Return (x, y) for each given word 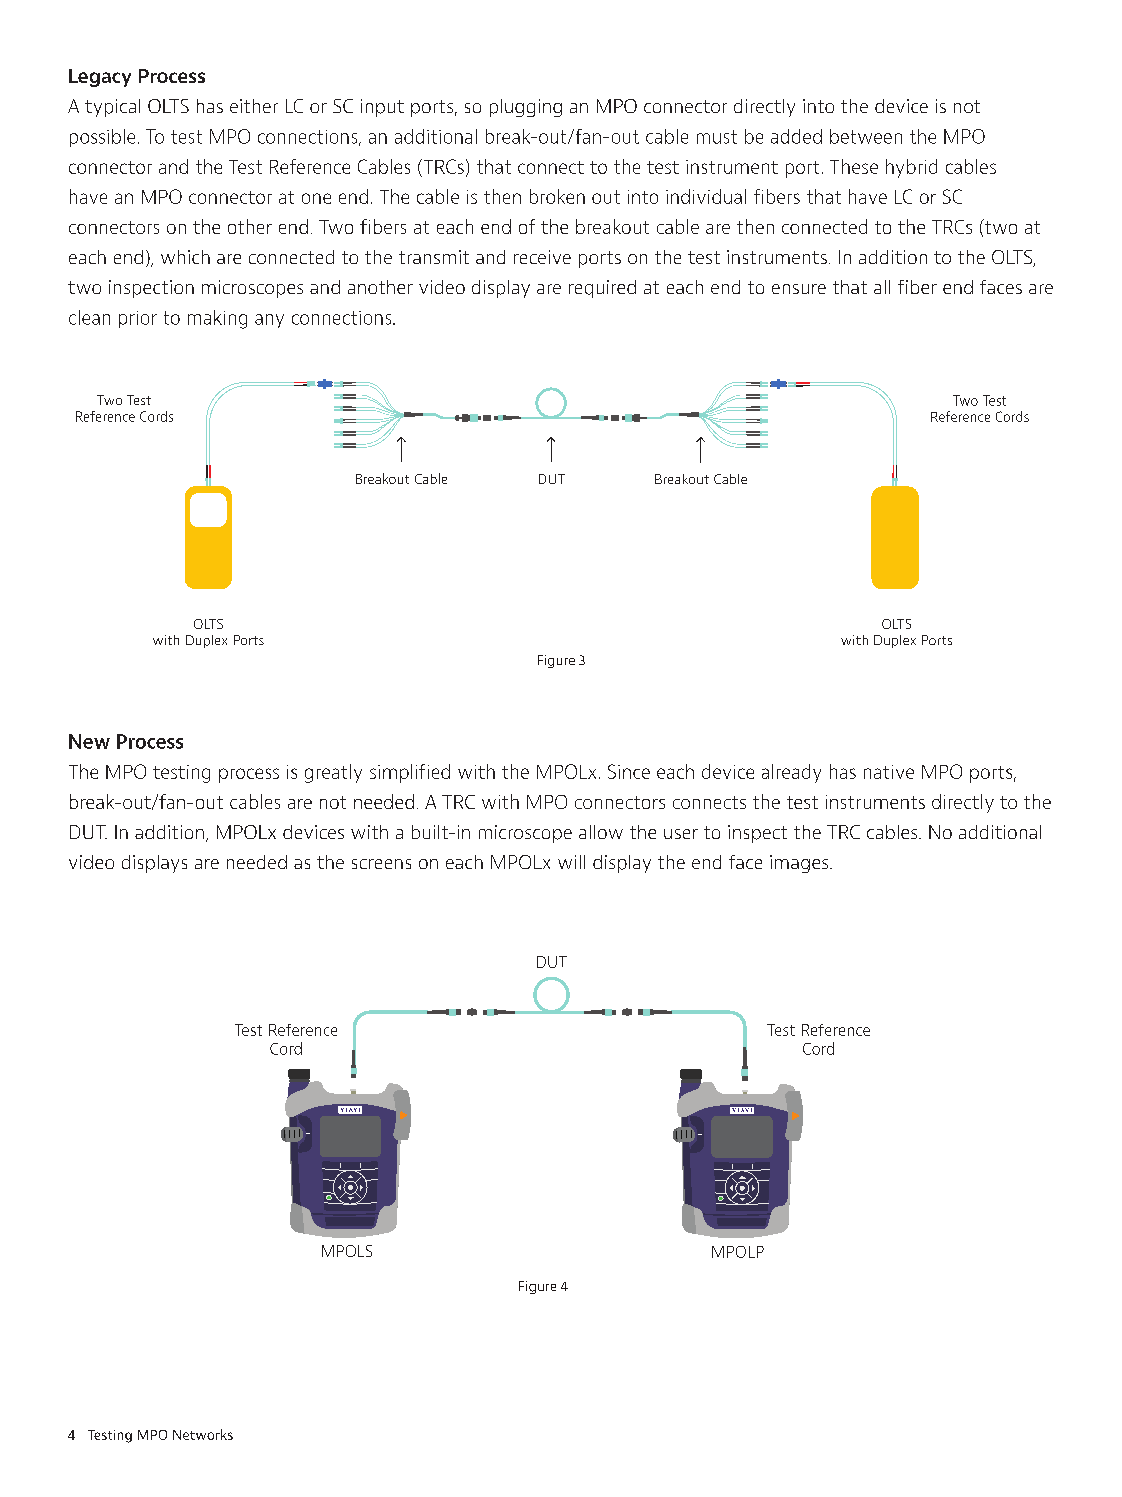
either (254, 106)
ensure (799, 289)
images (800, 864)
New (89, 741)
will (571, 862)
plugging (526, 108)
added (796, 136)
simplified (410, 773)
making (217, 319)
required (602, 289)
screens (381, 864)
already (791, 773)
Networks (203, 1434)
